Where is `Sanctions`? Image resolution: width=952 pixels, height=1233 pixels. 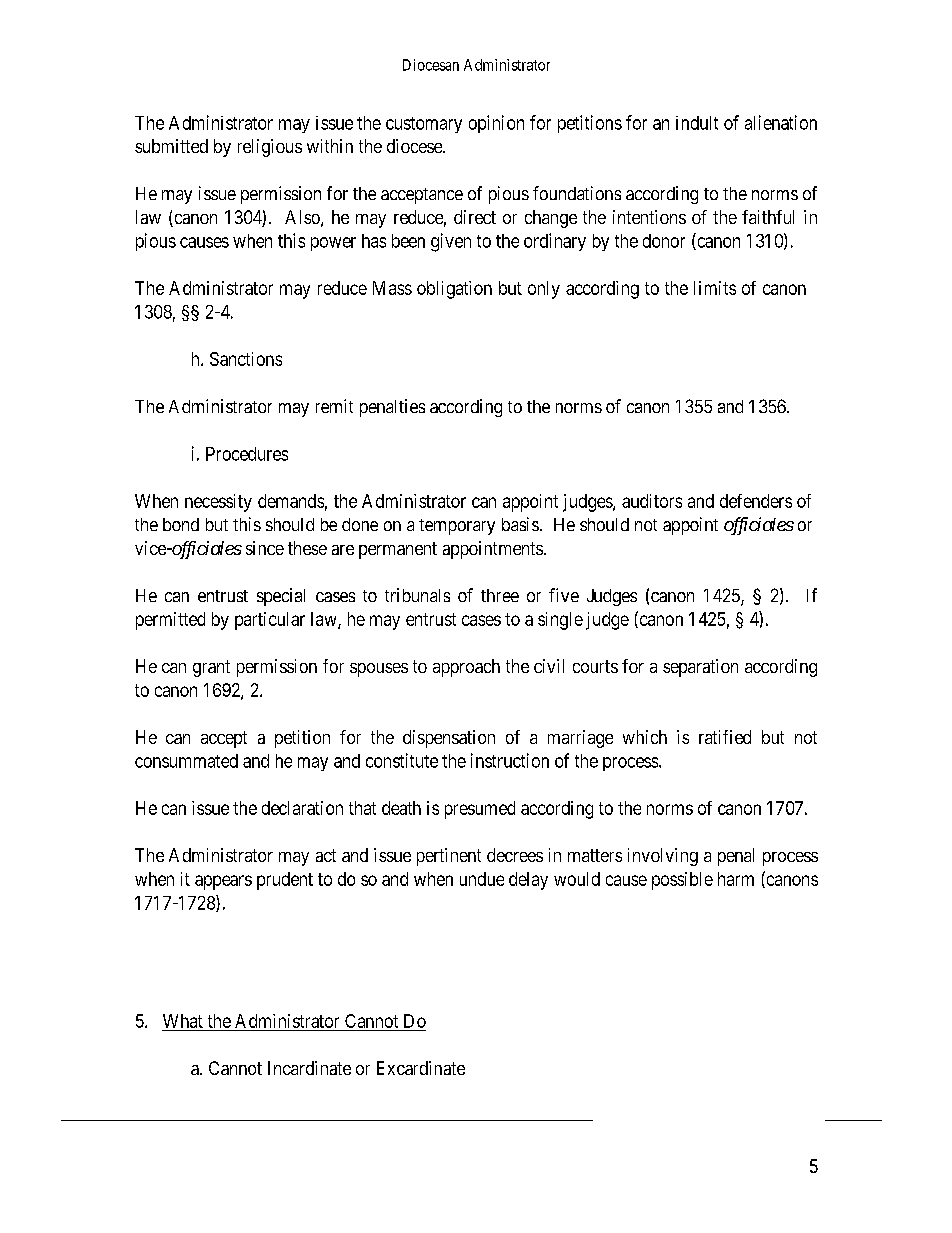 Sanctions is located at coordinates (246, 359).
